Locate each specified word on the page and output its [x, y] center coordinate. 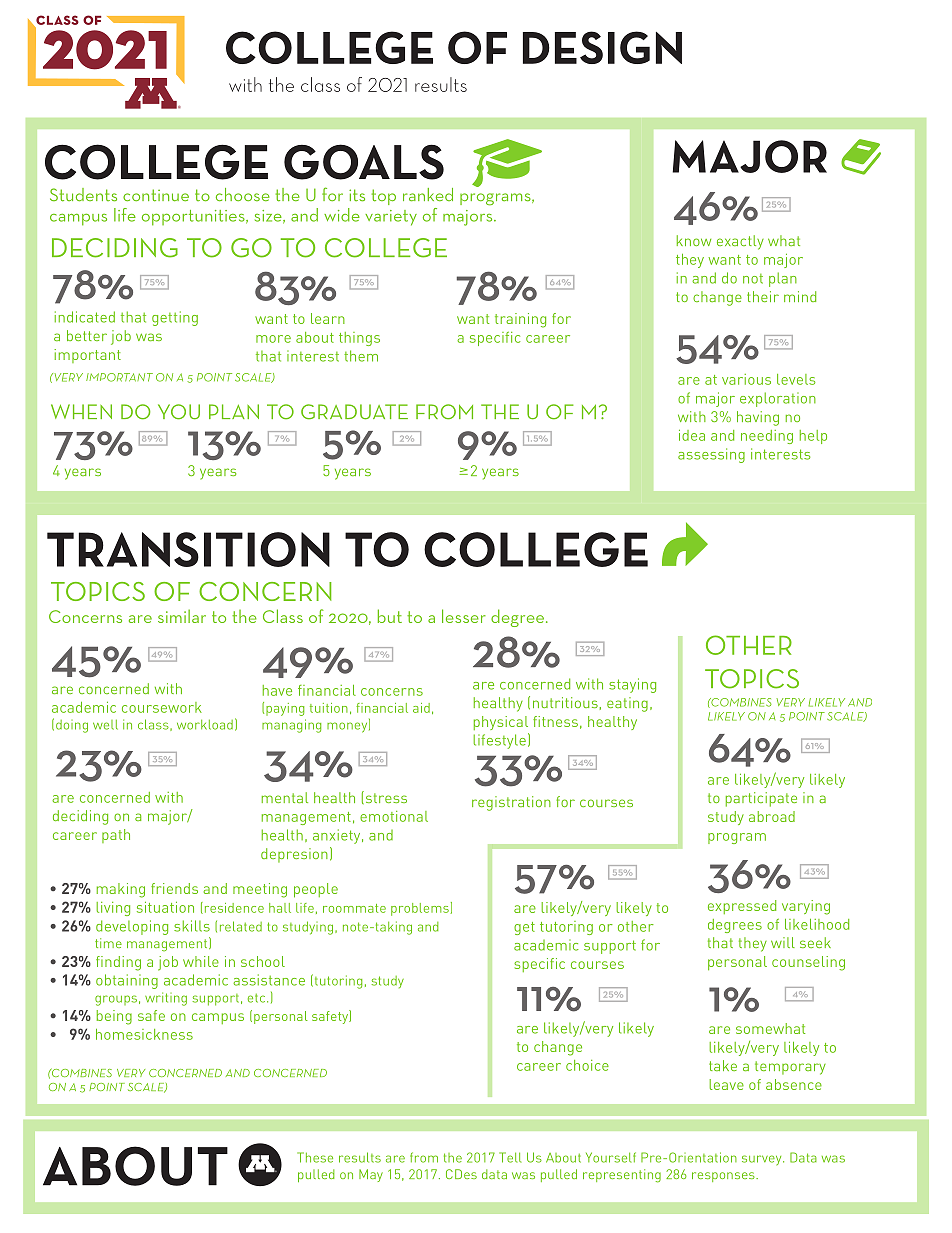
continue [156, 195]
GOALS [364, 162]
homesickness [144, 1034]
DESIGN [602, 47]
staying [632, 685]
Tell [510, 1157]
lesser [464, 616]
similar [182, 616]
